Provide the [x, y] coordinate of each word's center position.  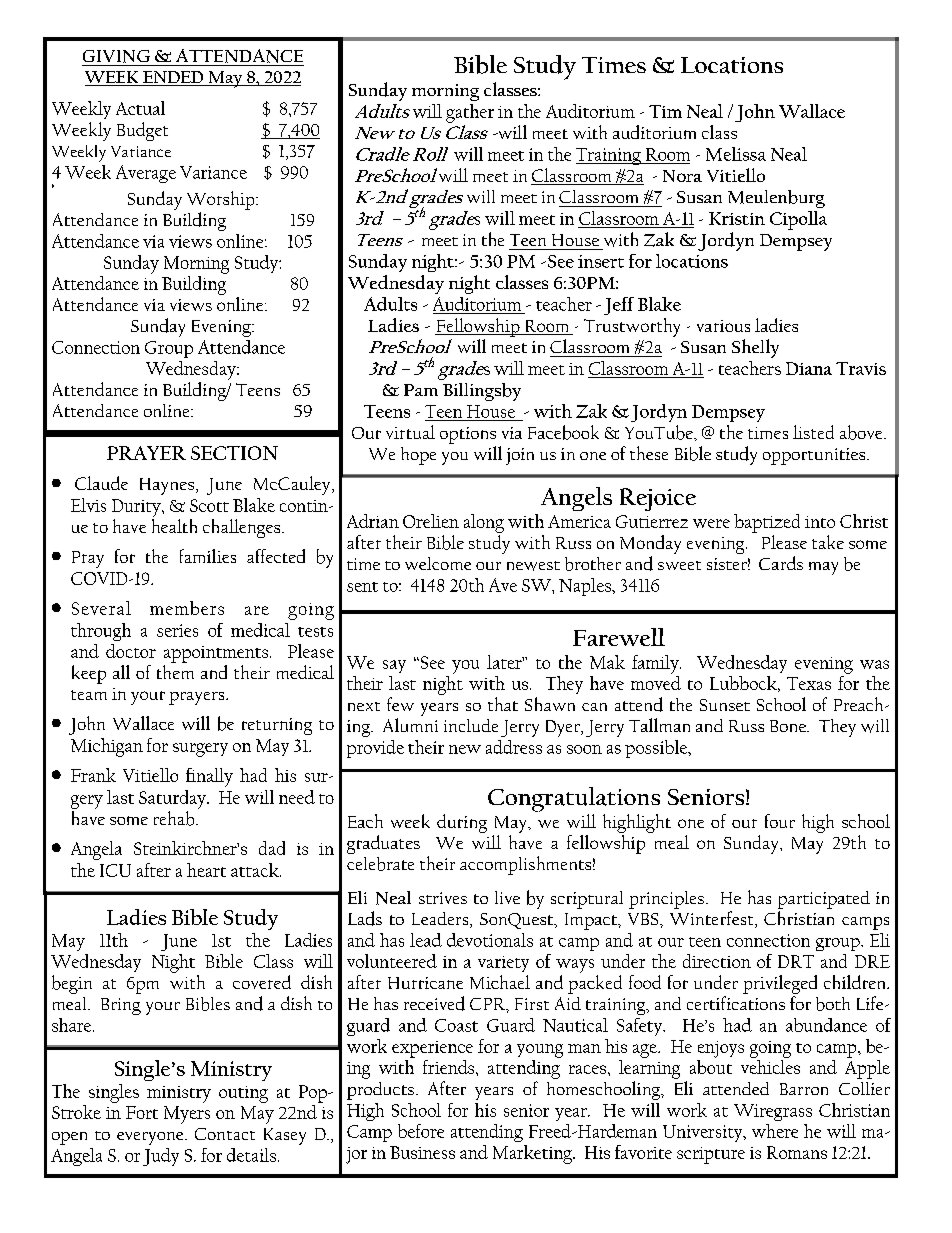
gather [470, 113]
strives [443, 898]
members [187, 608]
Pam [421, 390]
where [775, 1131]
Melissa [736, 154]
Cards [781, 563]
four [780, 821]
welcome [438, 563]
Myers [187, 1115]
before [421, 1131]
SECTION [234, 453]
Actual [140, 108]
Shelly [755, 348]
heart [206, 870]
